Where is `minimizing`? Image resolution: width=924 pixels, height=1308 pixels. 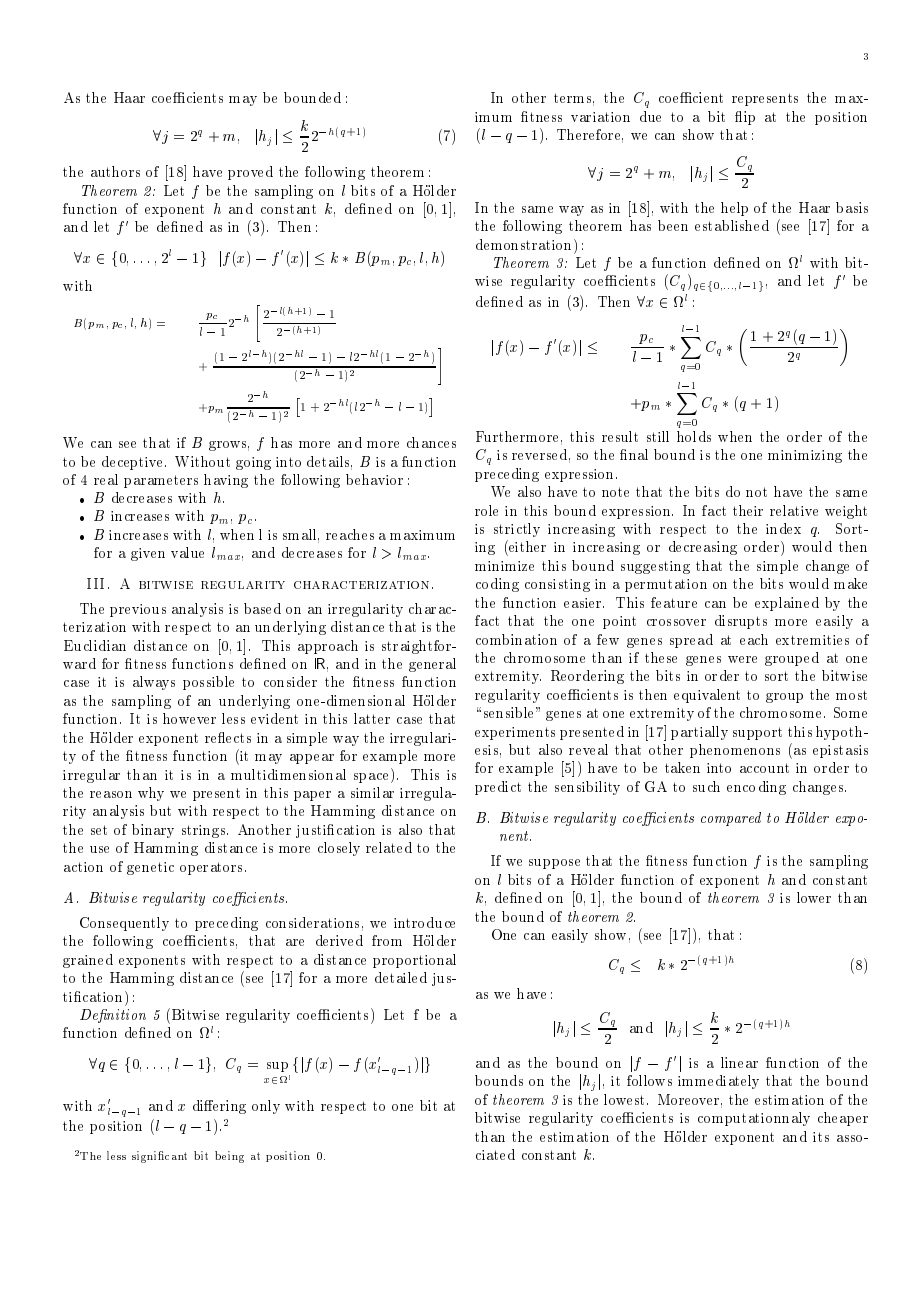
minimizing is located at coordinates (805, 456).
